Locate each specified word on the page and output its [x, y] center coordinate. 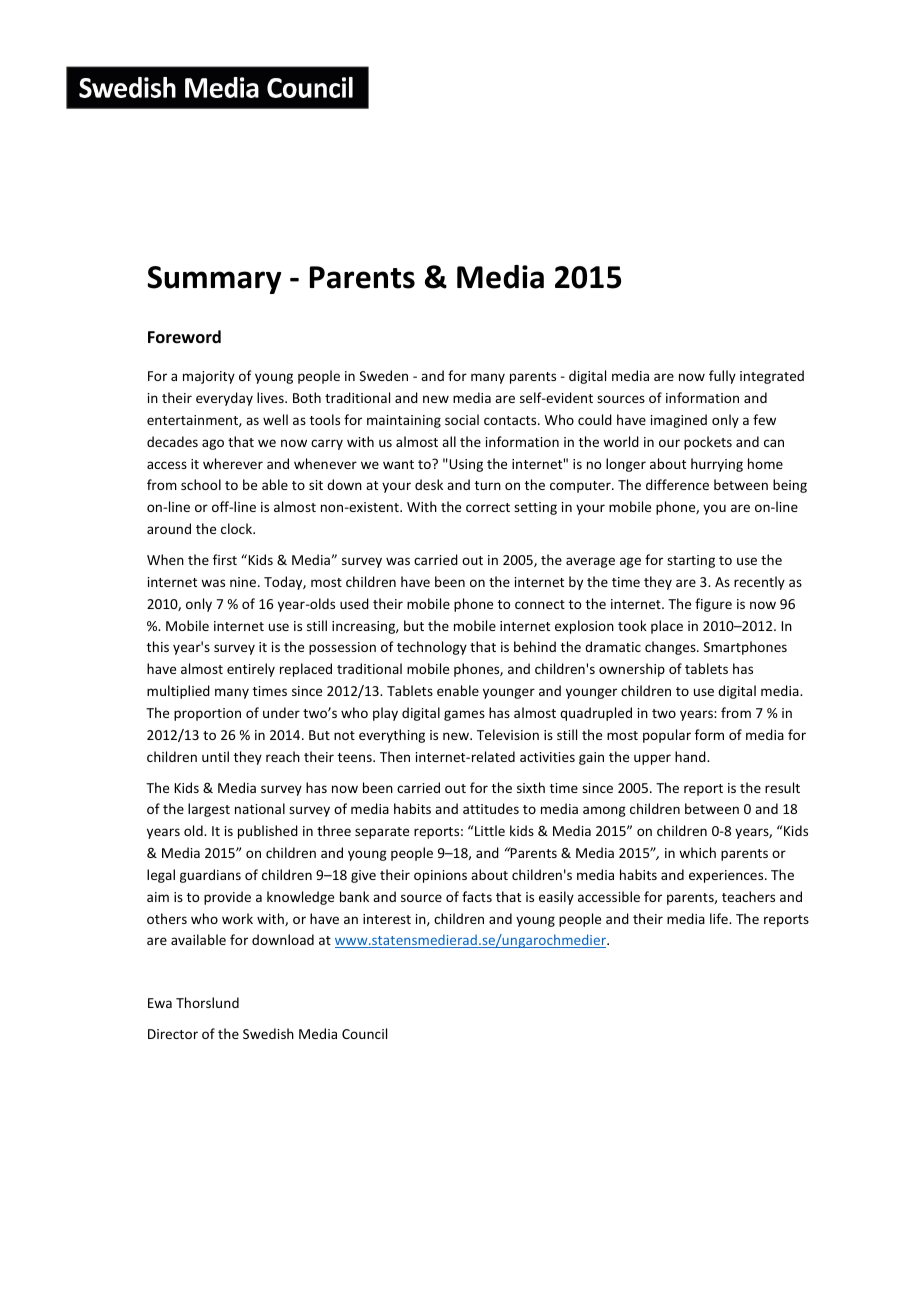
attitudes [491, 808]
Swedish [268, 1033]
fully [722, 377]
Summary [214, 280]
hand [691, 756]
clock [237, 528]
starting [691, 561]
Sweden [384, 375]
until [215, 756]
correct [488, 507]
